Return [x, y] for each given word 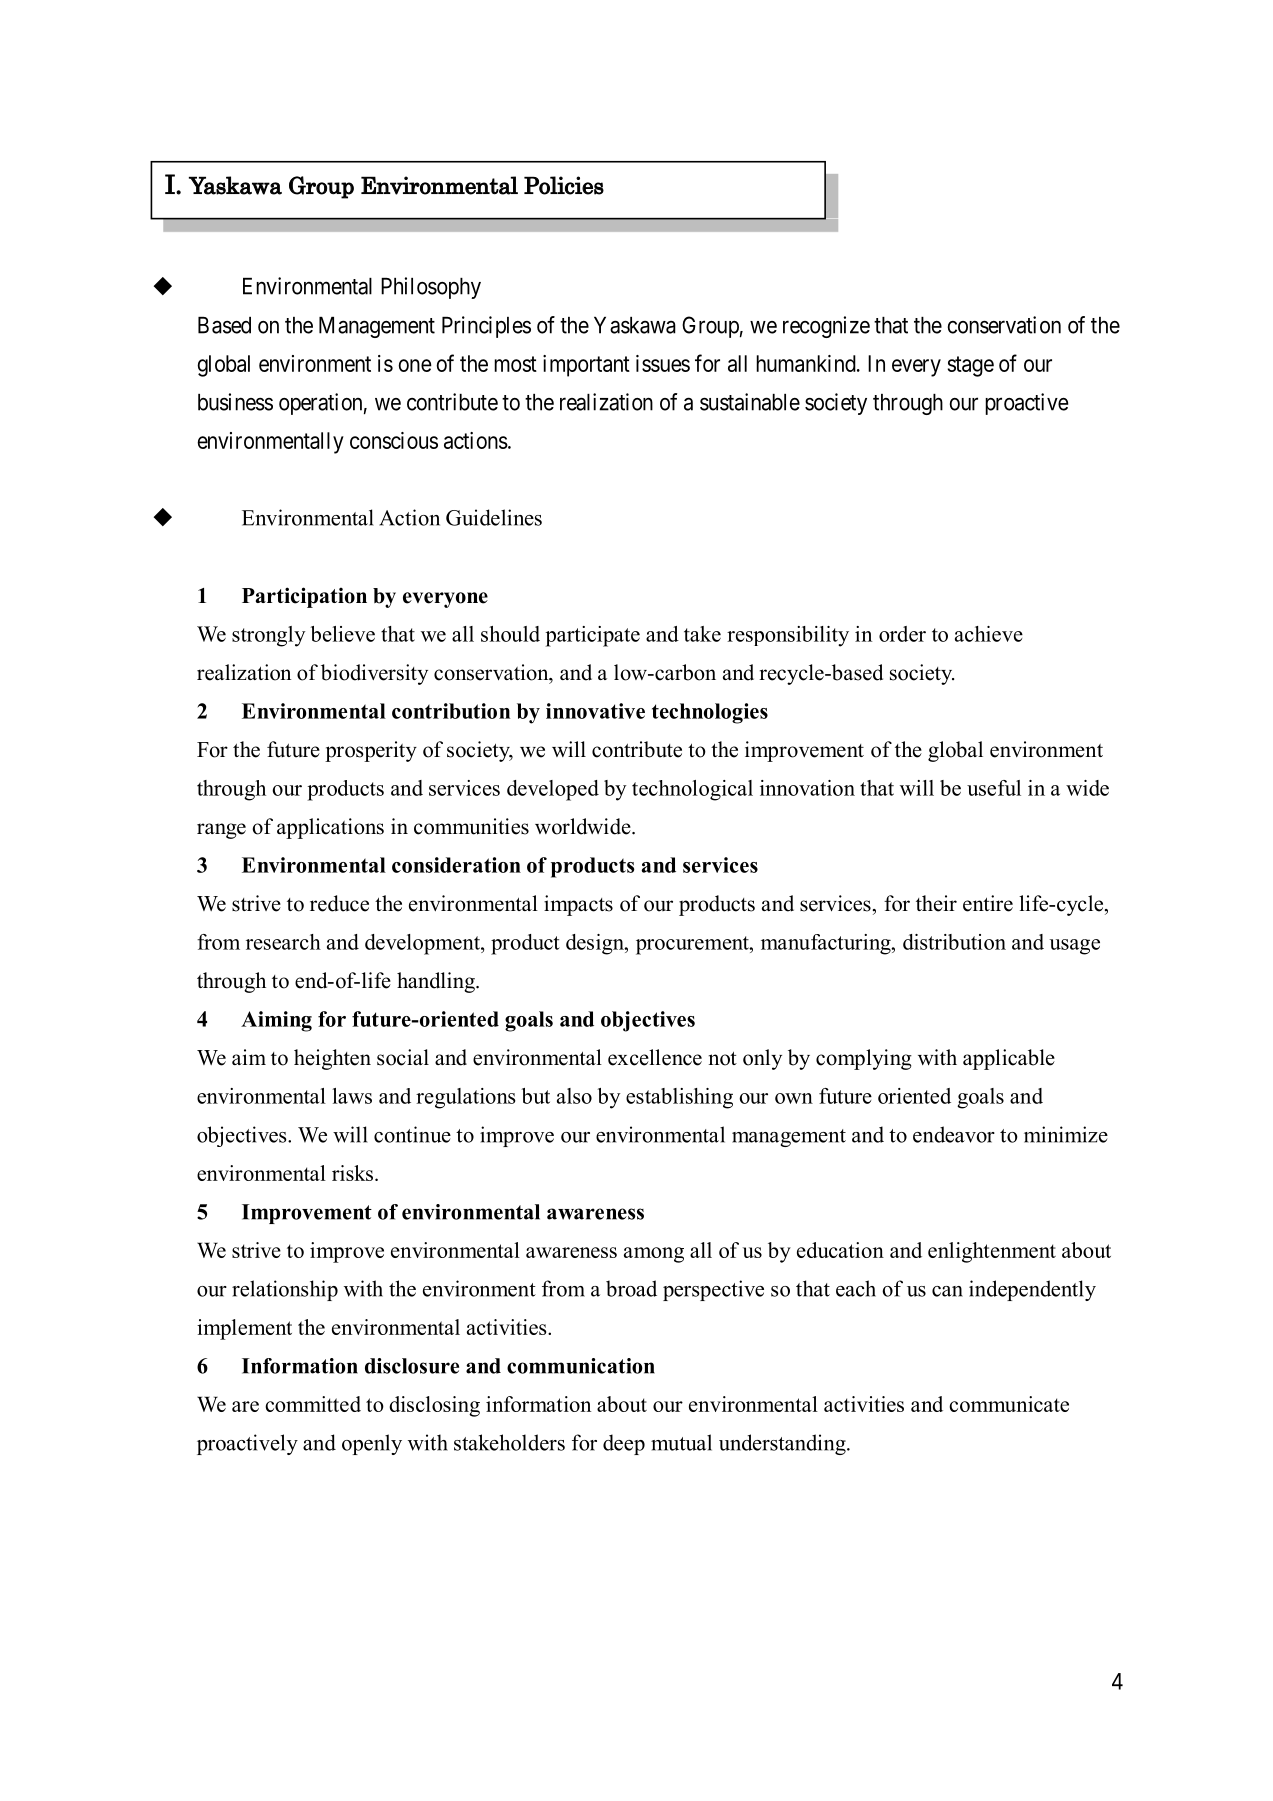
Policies [564, 185]
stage [971, 366]
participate [592, 636]
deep [624, 1444]
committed [313, 1404]
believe [342, 634]
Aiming [276, 1021]
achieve [989, 634]
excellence [655, 1057]
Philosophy [431, 288]
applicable [1009, 1059]
